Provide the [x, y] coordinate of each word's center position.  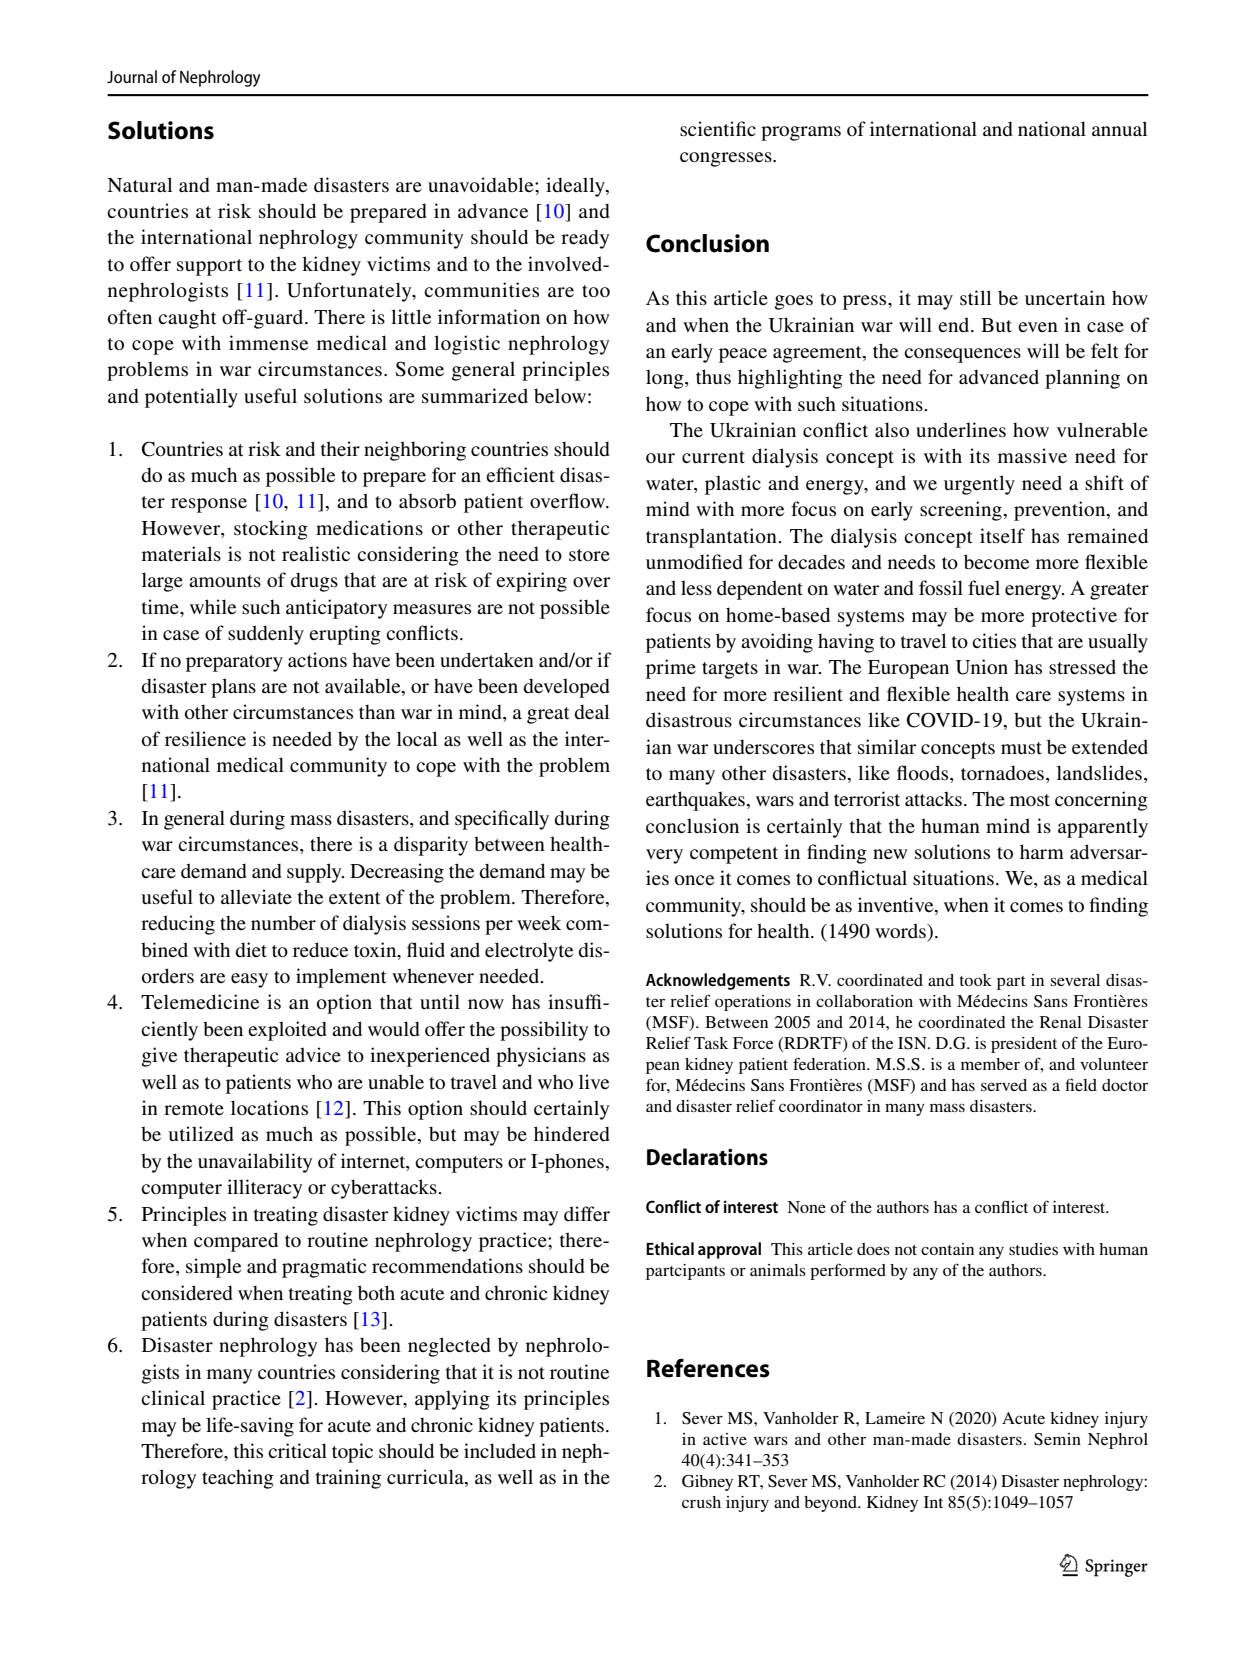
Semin [1057, 1439]
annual [1119, 128]
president [1024, 1045]
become [996, 562]
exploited [287, 1031]
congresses [727, 159]
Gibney [707, 1483]
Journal [132, 76]
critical [297, 1450]
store [589, 555]
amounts [225, 581]
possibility [544, 1031]
